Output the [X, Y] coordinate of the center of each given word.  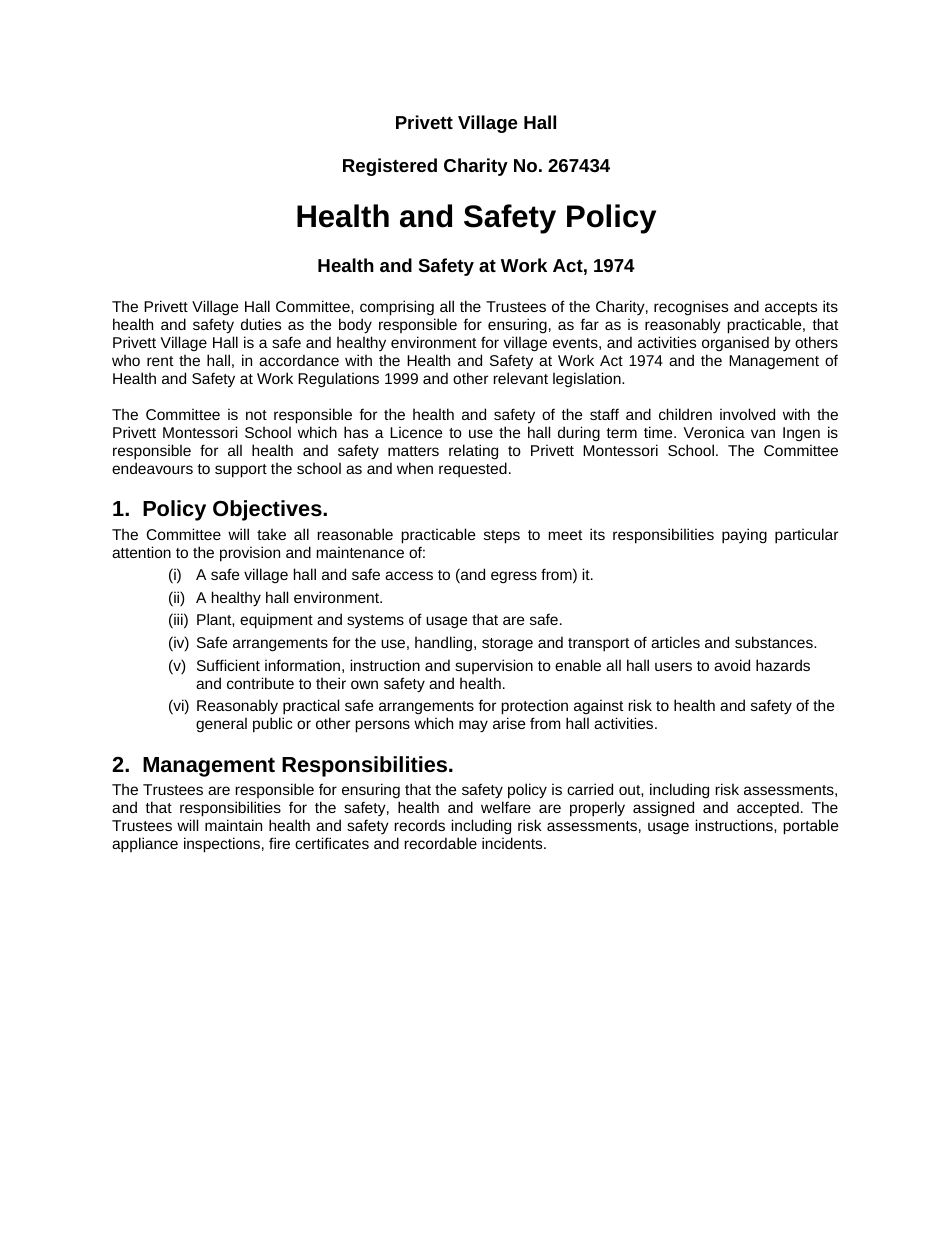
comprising [397, 309]
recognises [691, 309]
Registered [390, 167]
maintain [233, 825]
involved [747, 414]
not [256, 415]
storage [507, 645]
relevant [520, 378]
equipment [276, 621]
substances [775, 642]
